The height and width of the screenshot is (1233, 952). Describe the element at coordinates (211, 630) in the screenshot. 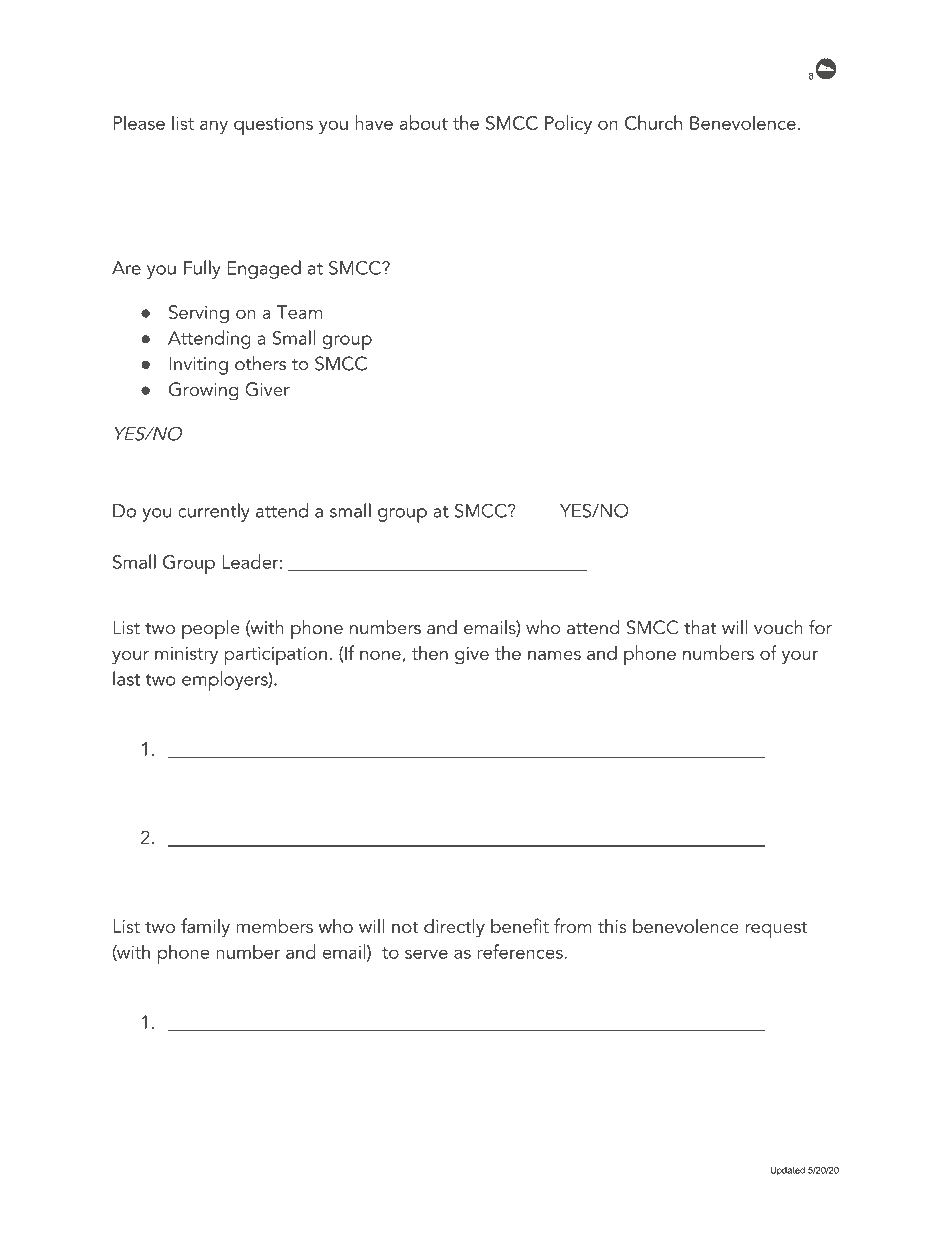

I see `people` at that location.
